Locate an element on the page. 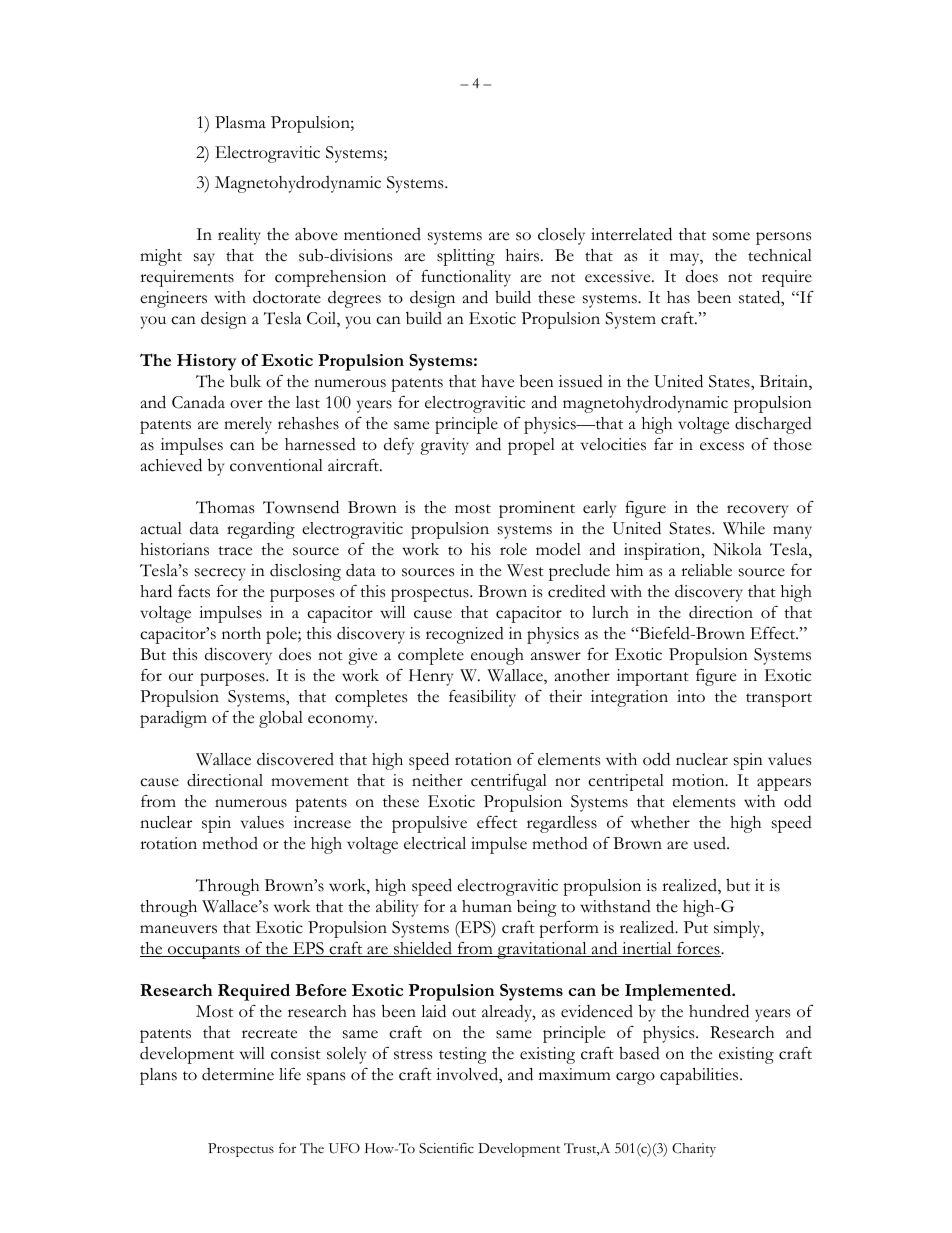 This image has width=952, height=1233. Put is located at coordinates (696, 927).
